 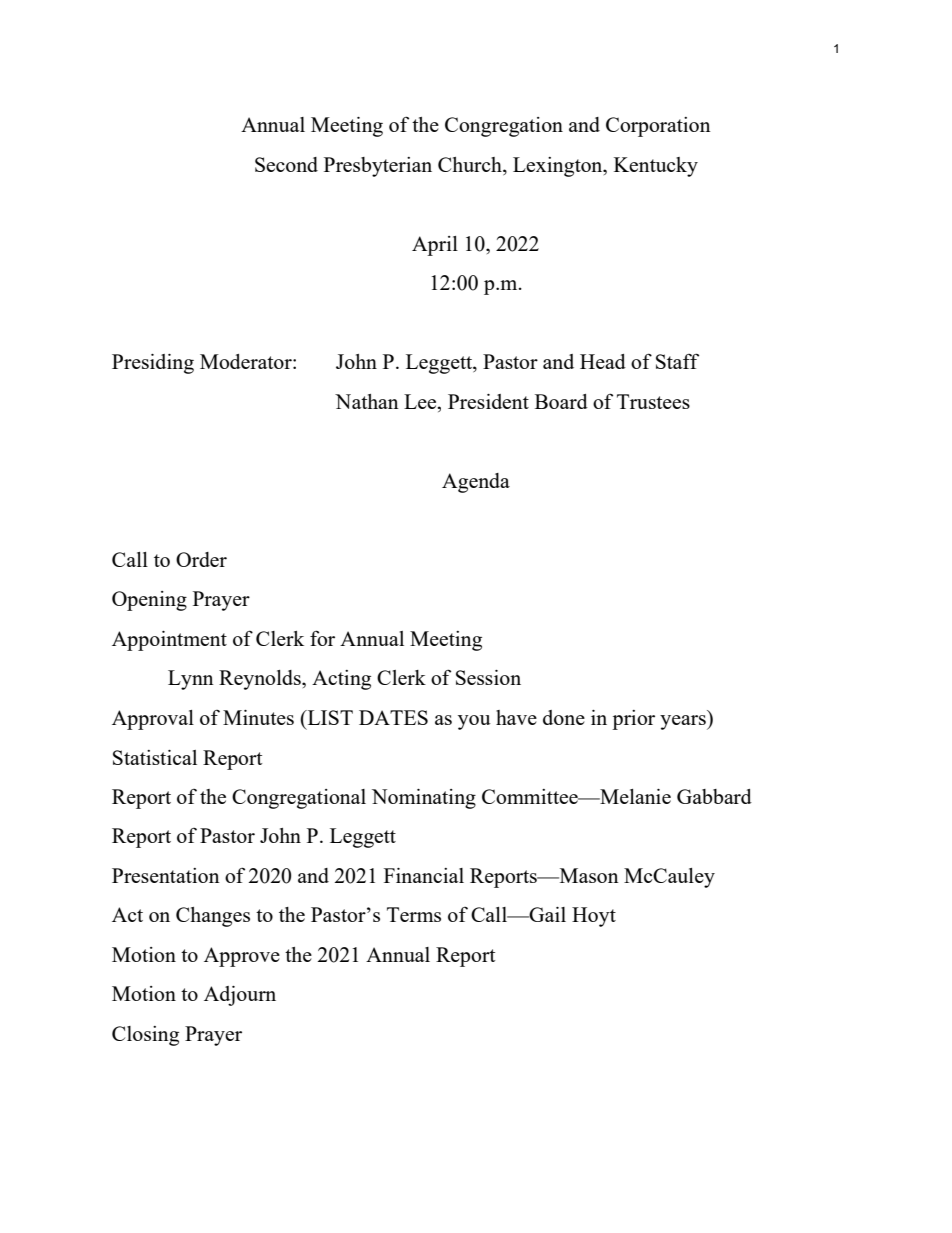 What do you see at coordinates (633, 720) in the screenshot?
I see `prior` at bounding box center [633, 720].
